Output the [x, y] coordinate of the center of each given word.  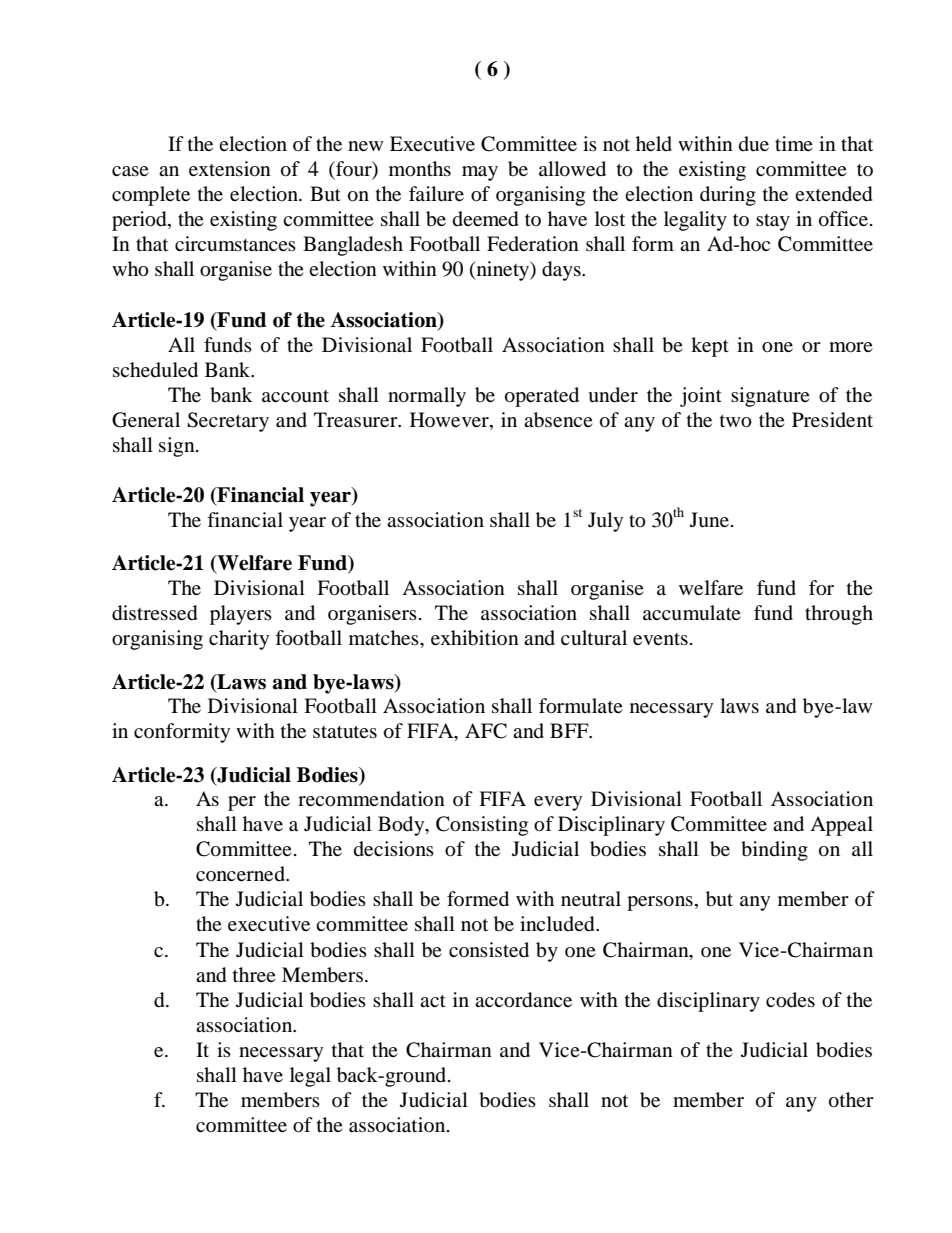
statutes [345, 732]
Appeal [841, 826]
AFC [486, 731]
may [480, 173]
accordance [523, 1000]
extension [230, 169]
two [736, 421]
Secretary [228, 422]
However [450, 419]
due [754, 143]
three [254, 974]
